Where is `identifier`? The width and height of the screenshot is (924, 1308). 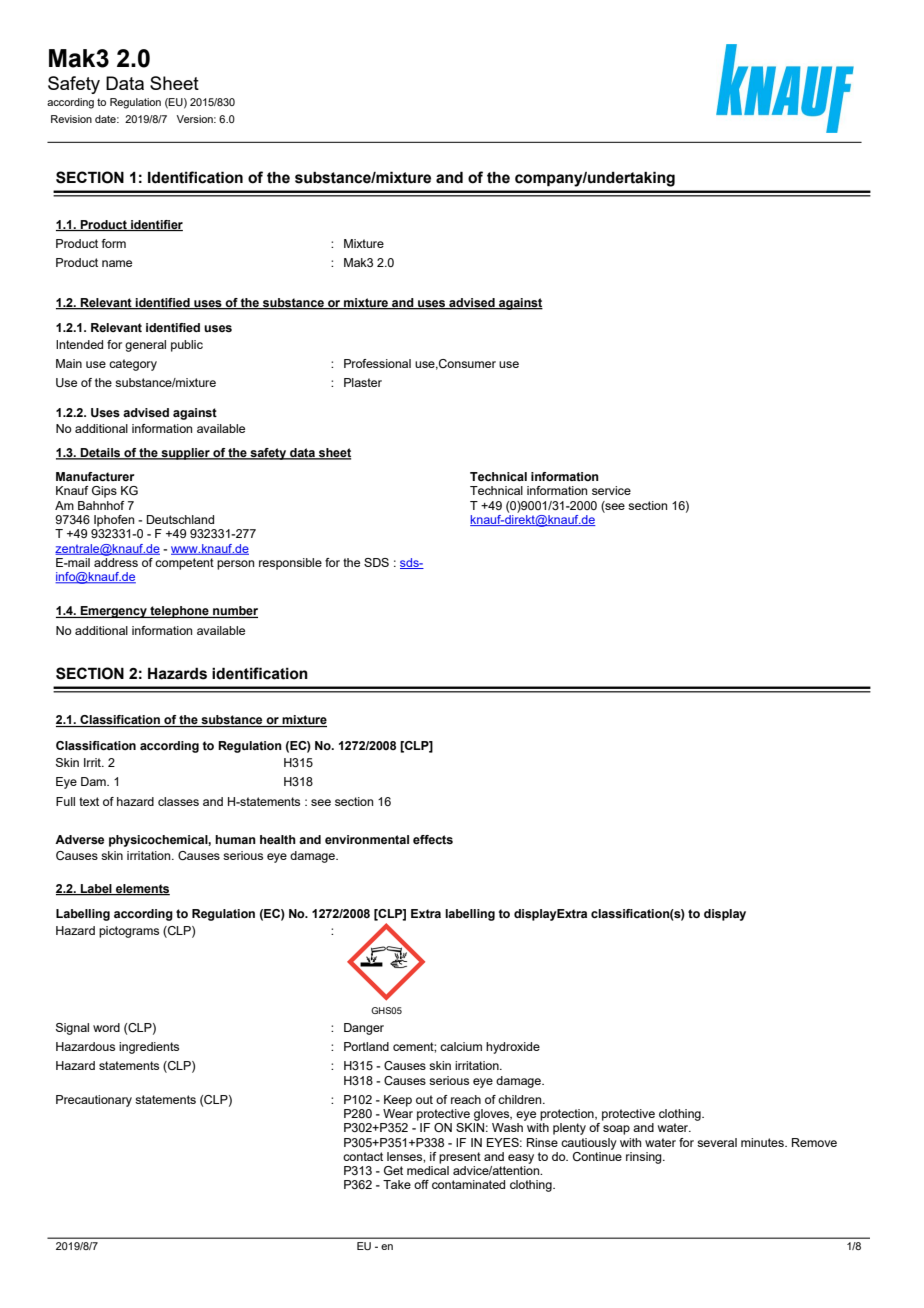 identifier is located at coordinates (156, 225).
